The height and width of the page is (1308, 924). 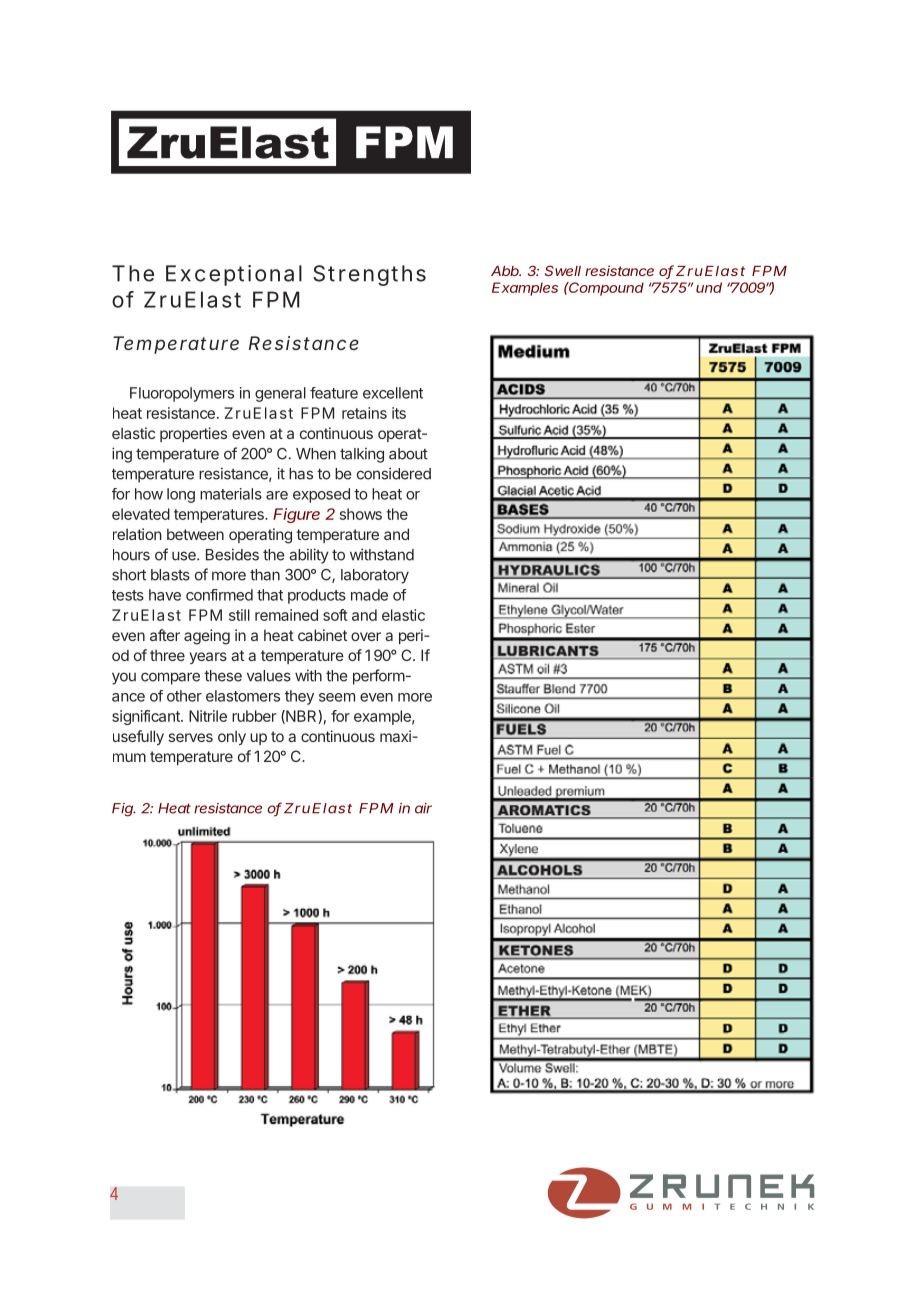 What do you see at coordinates (563, 270) in the page?
I see `Swell` at bounding box center [563, 270].
